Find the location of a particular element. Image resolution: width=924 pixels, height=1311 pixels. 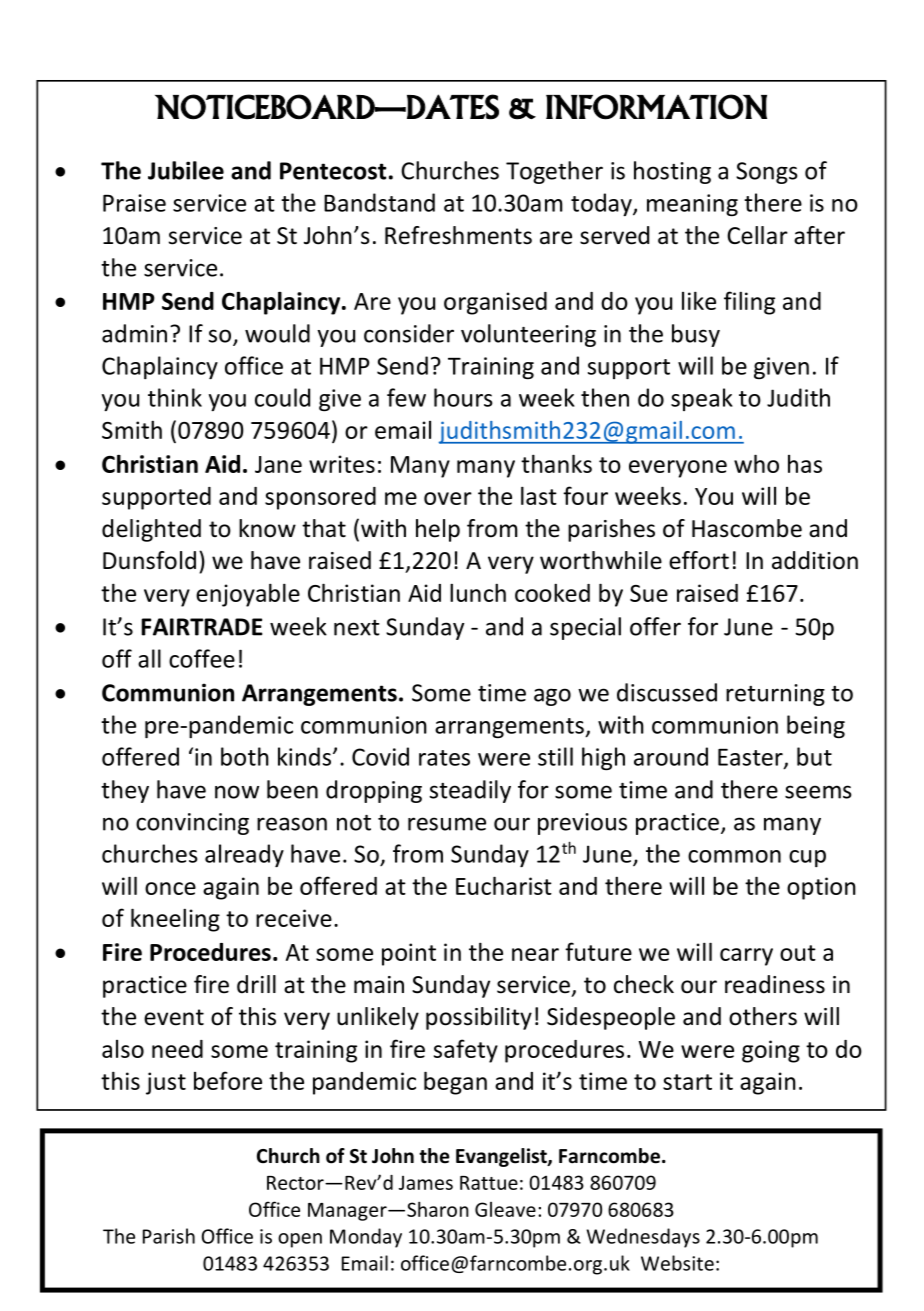

point is located at coordinates (409, 954).
